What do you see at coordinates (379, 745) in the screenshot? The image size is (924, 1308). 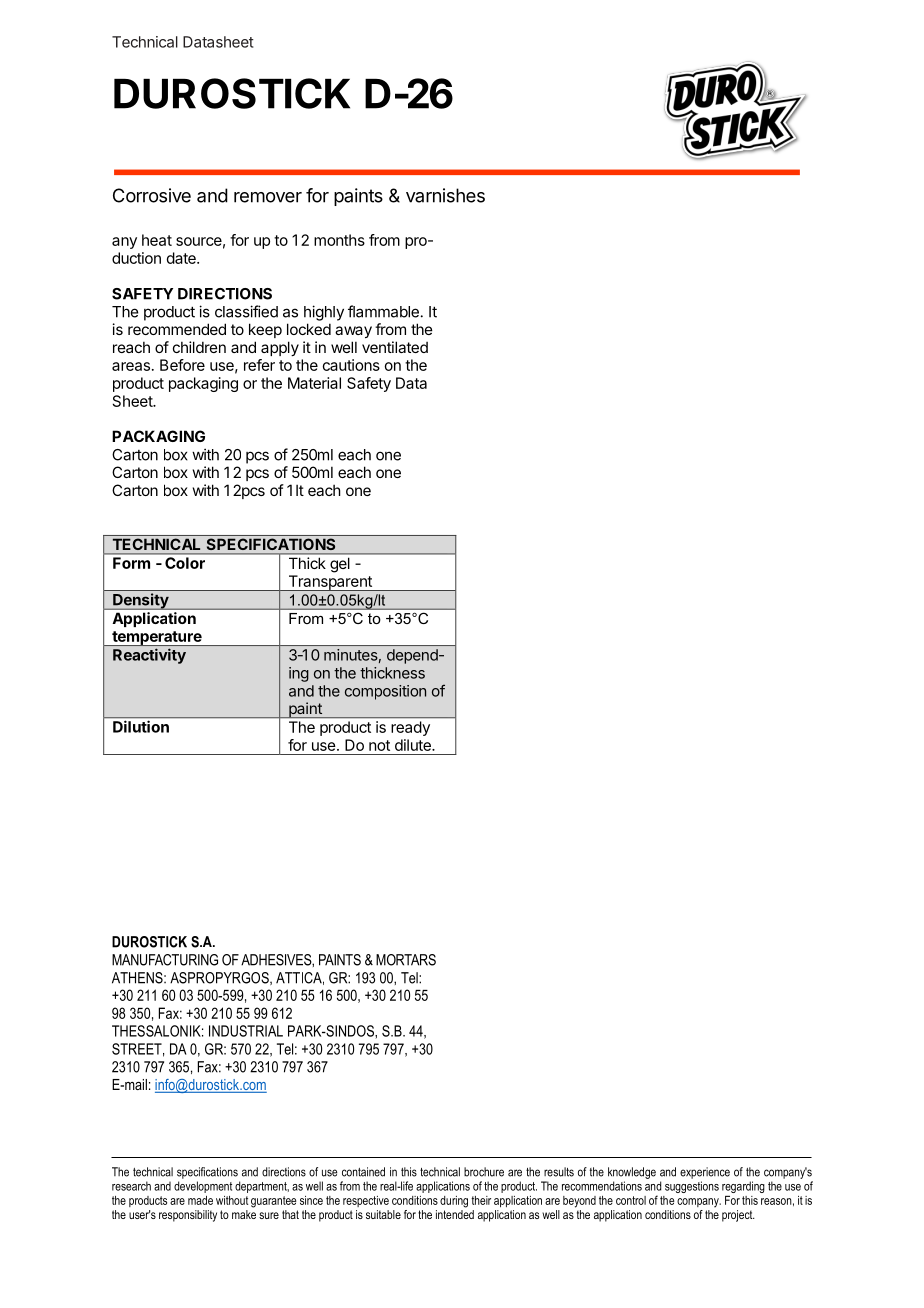 I see `not` at bounding box center [379, 745].
